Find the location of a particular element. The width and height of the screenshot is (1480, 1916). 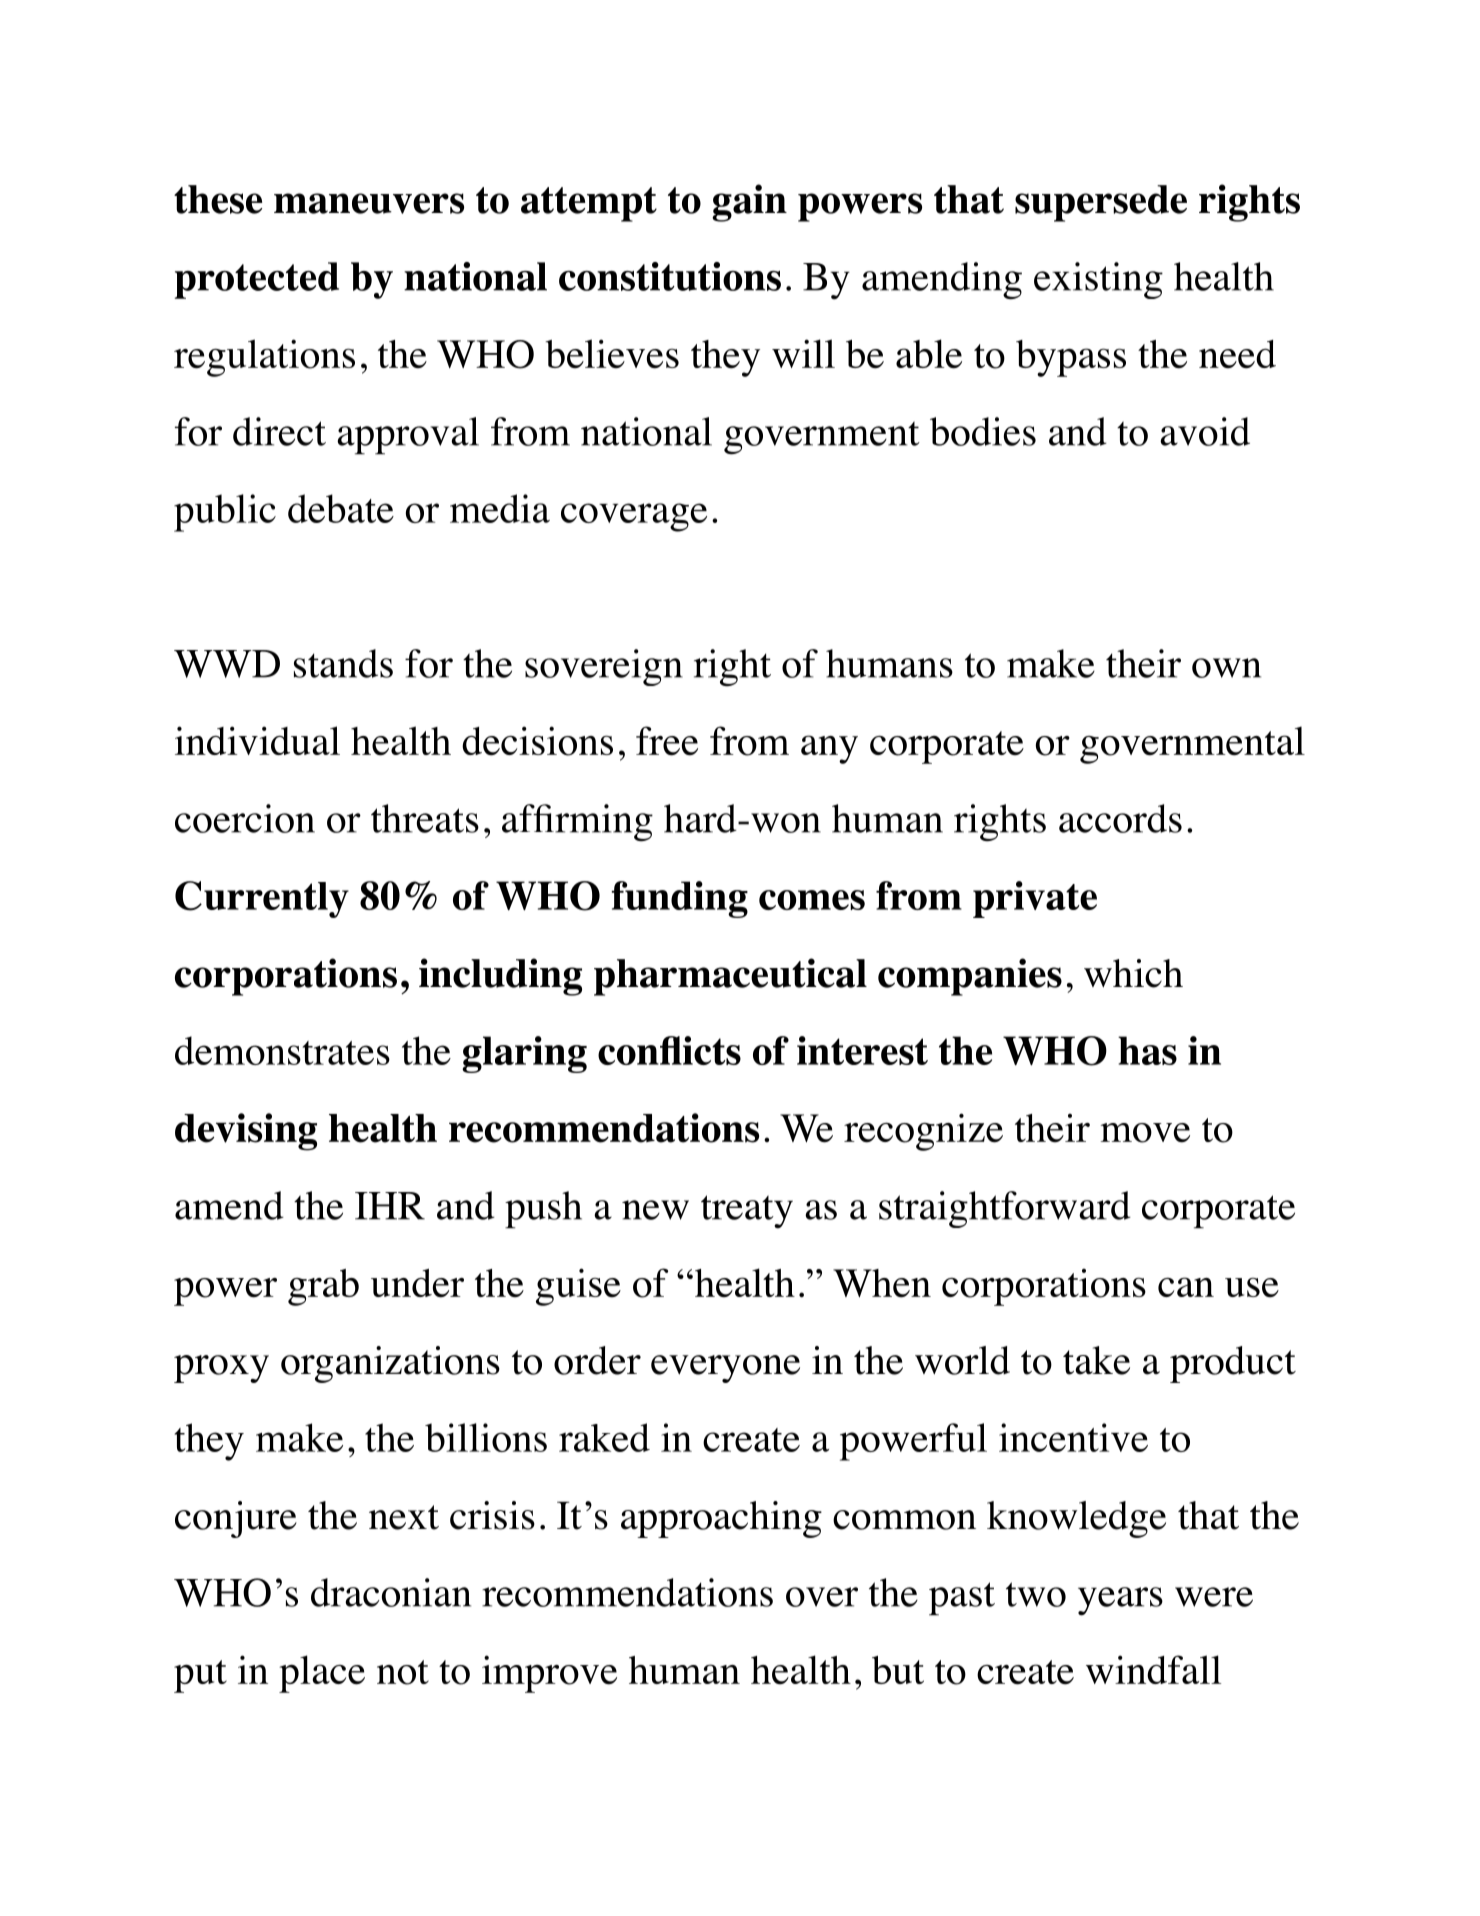

can is located at coordinates (1186, 1287).
